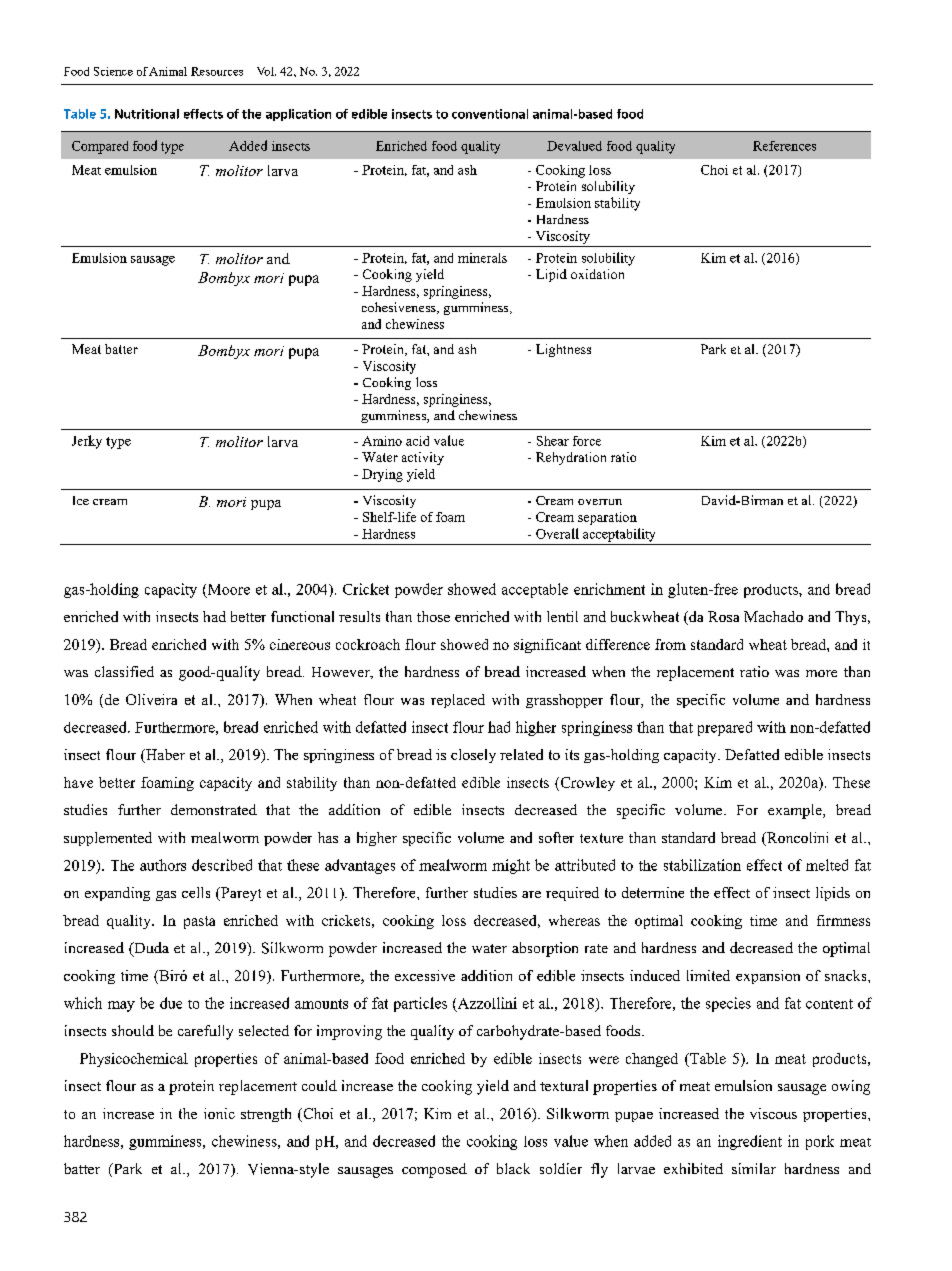 The height and width of the page is (1271, 952). I want to click on Moore, so click(227, 590).
